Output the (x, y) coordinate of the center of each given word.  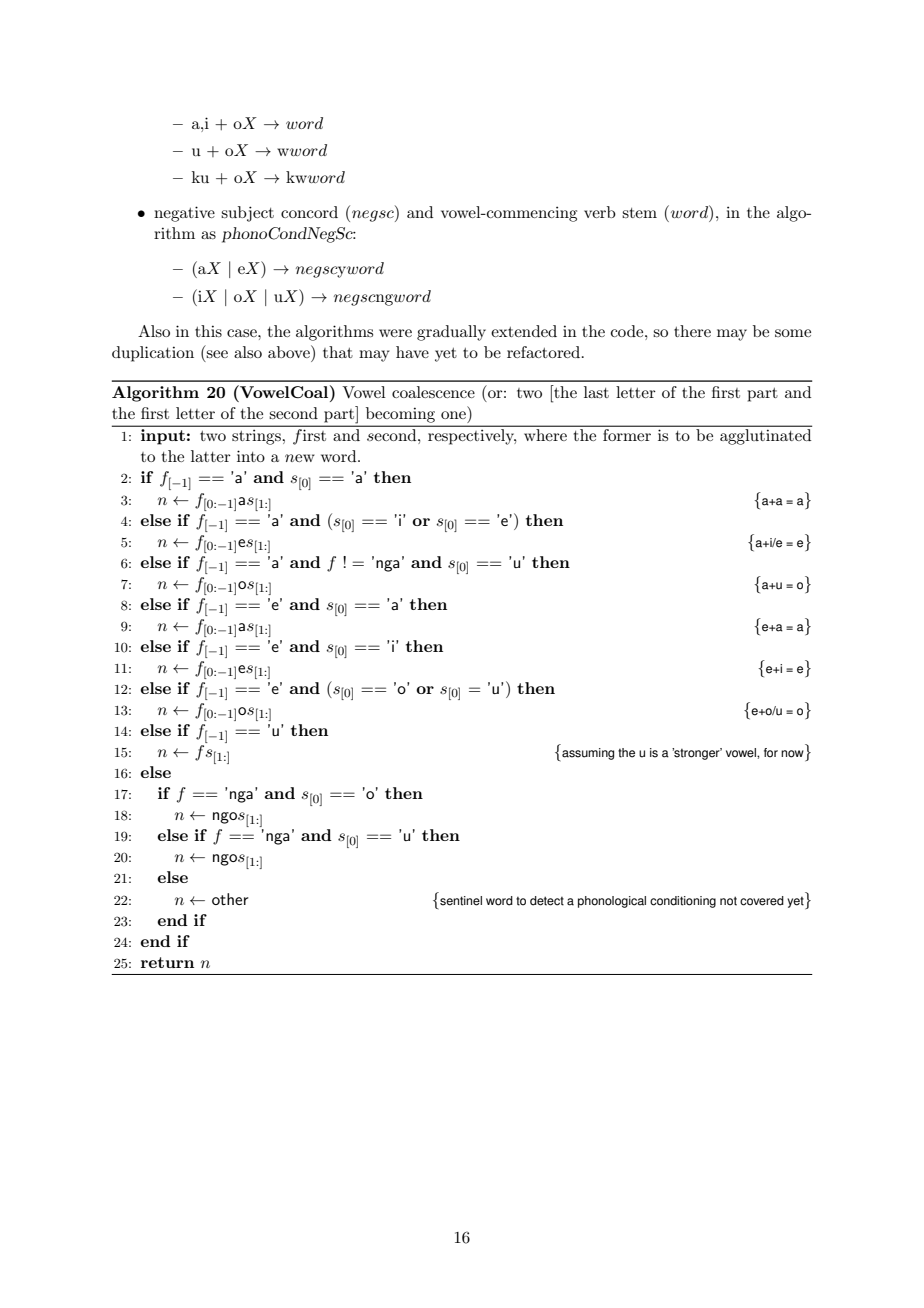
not (728, 901)
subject (247, 214)
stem (639, 213)
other (230, 899)
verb (600, 212)
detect (547, 901)
